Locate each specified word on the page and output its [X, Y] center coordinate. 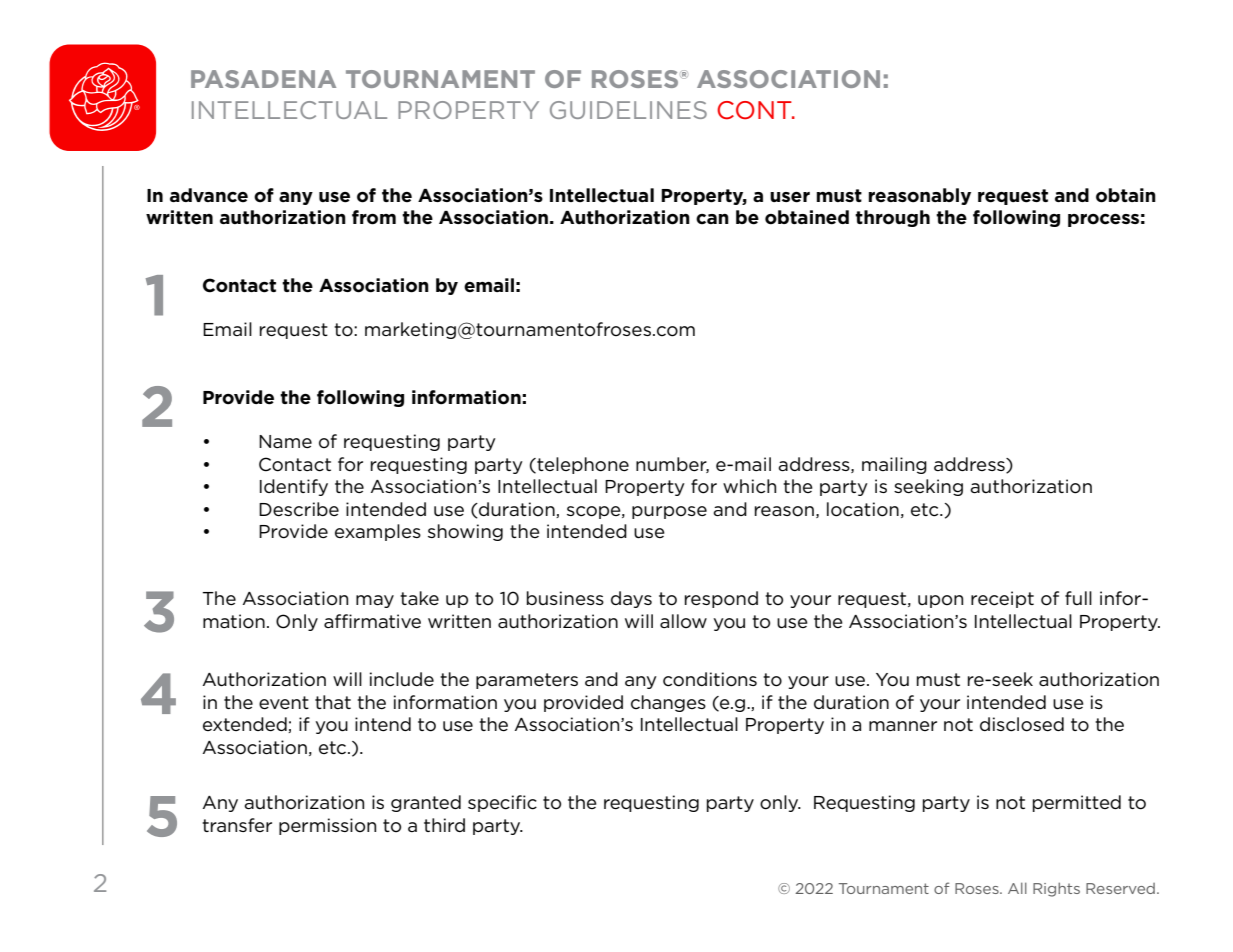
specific [502, 803]
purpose [669, 512]
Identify [294, 487]
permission [327, 826]
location [863, 509]
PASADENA [263, 79]
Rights [1056, 889]
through [892, 218]
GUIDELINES [628, 110]
